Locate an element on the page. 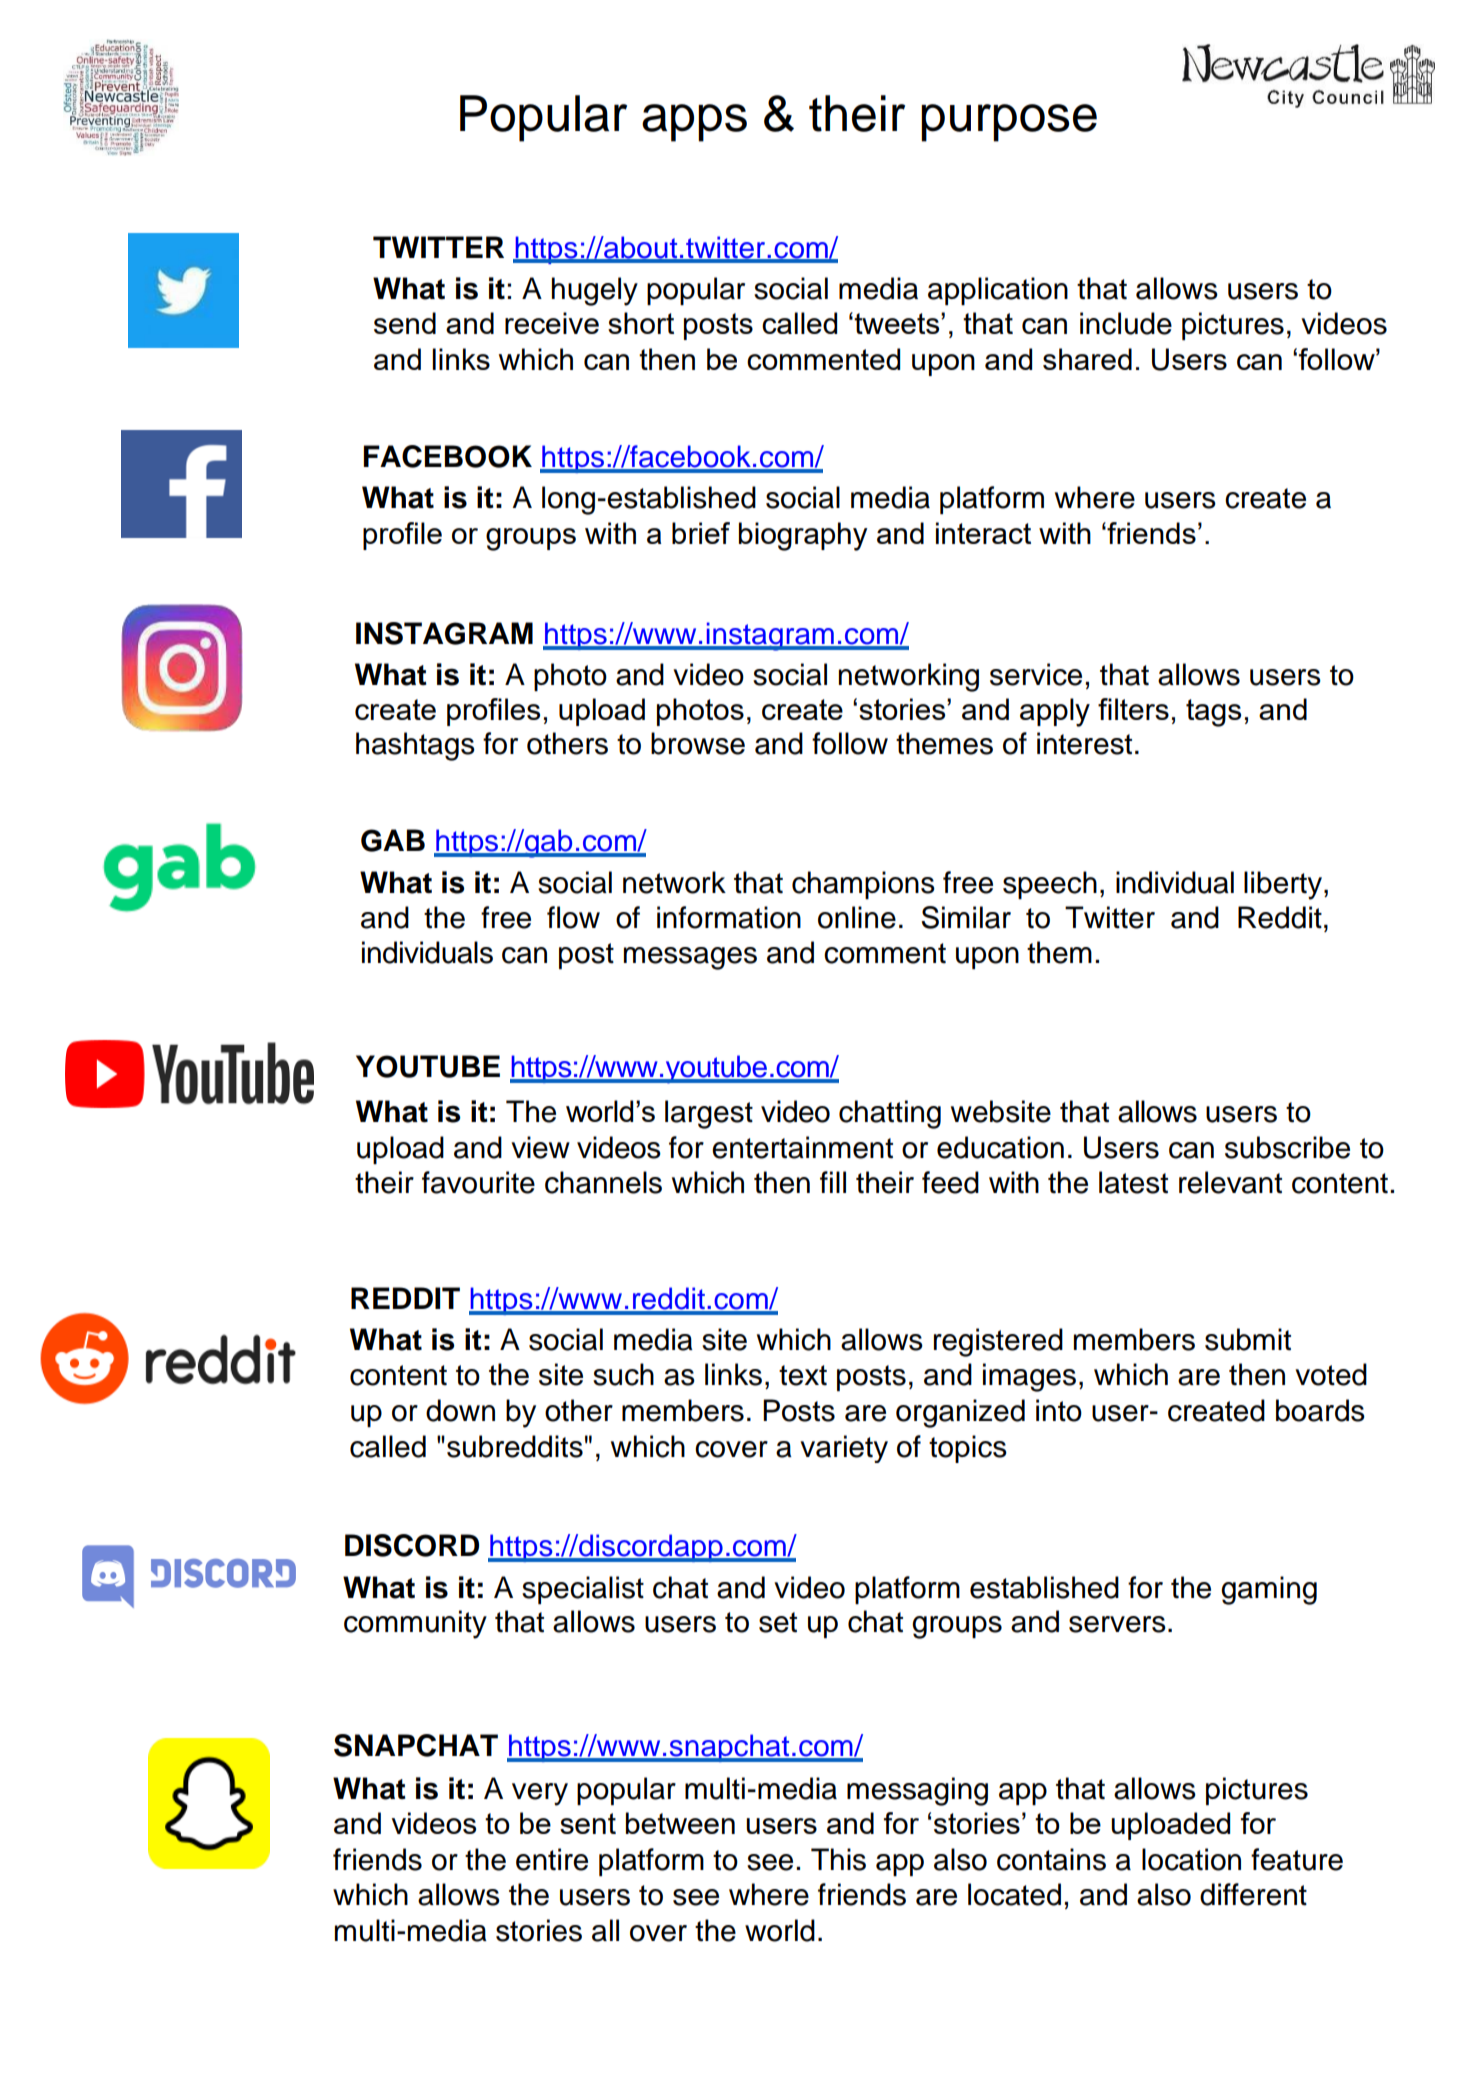 The height and width of the document is (2087, 1476). filters is located at coordinates (1133, 709).
